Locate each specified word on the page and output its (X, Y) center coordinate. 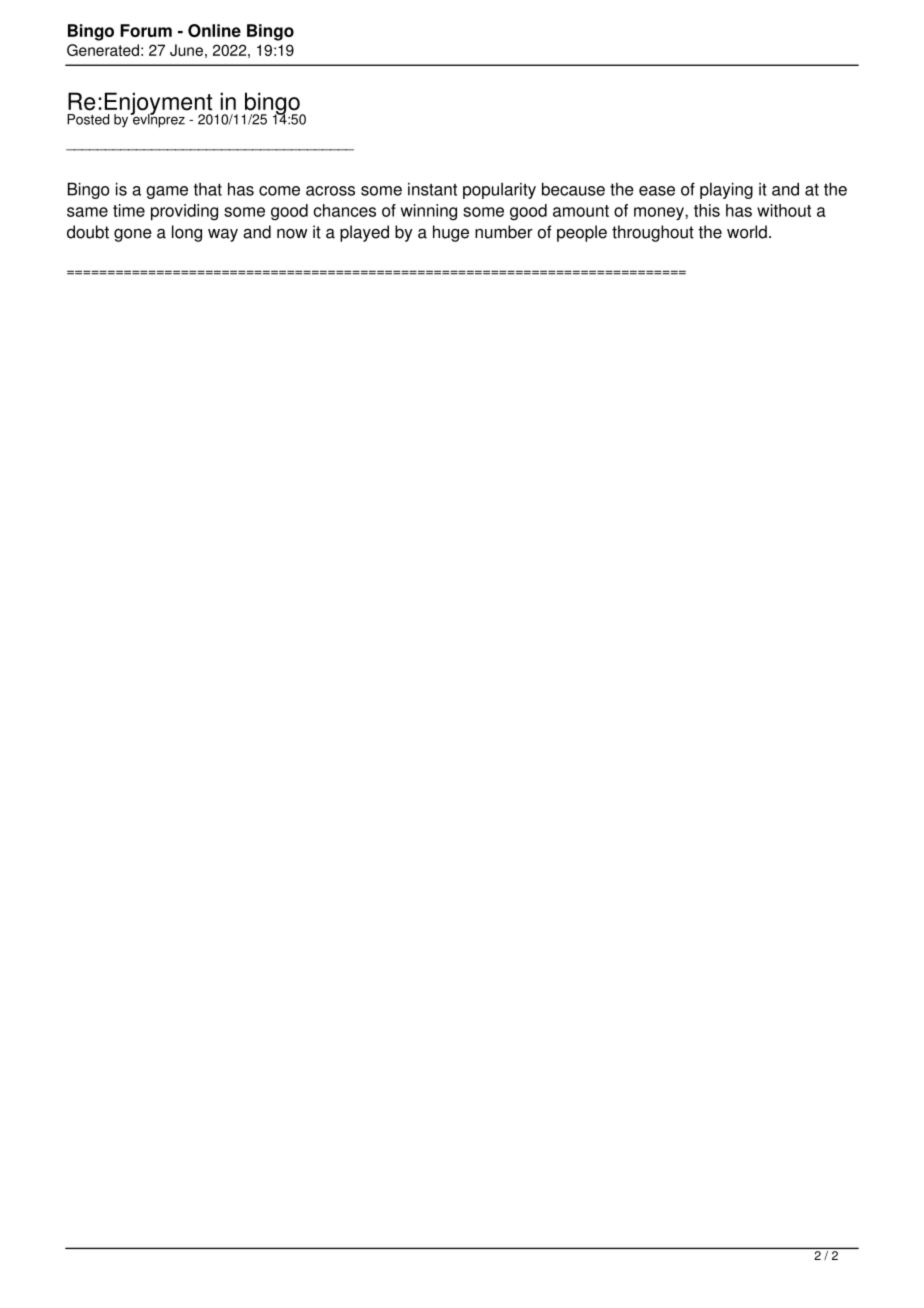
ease (657, 191)
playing (726, 190)
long (187, 233)
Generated (103, 50)
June (186, 50)
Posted (88, 119)
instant (432, 189)
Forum (146, 30)
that (208, 189)
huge (451, 233)
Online (214, 30)
